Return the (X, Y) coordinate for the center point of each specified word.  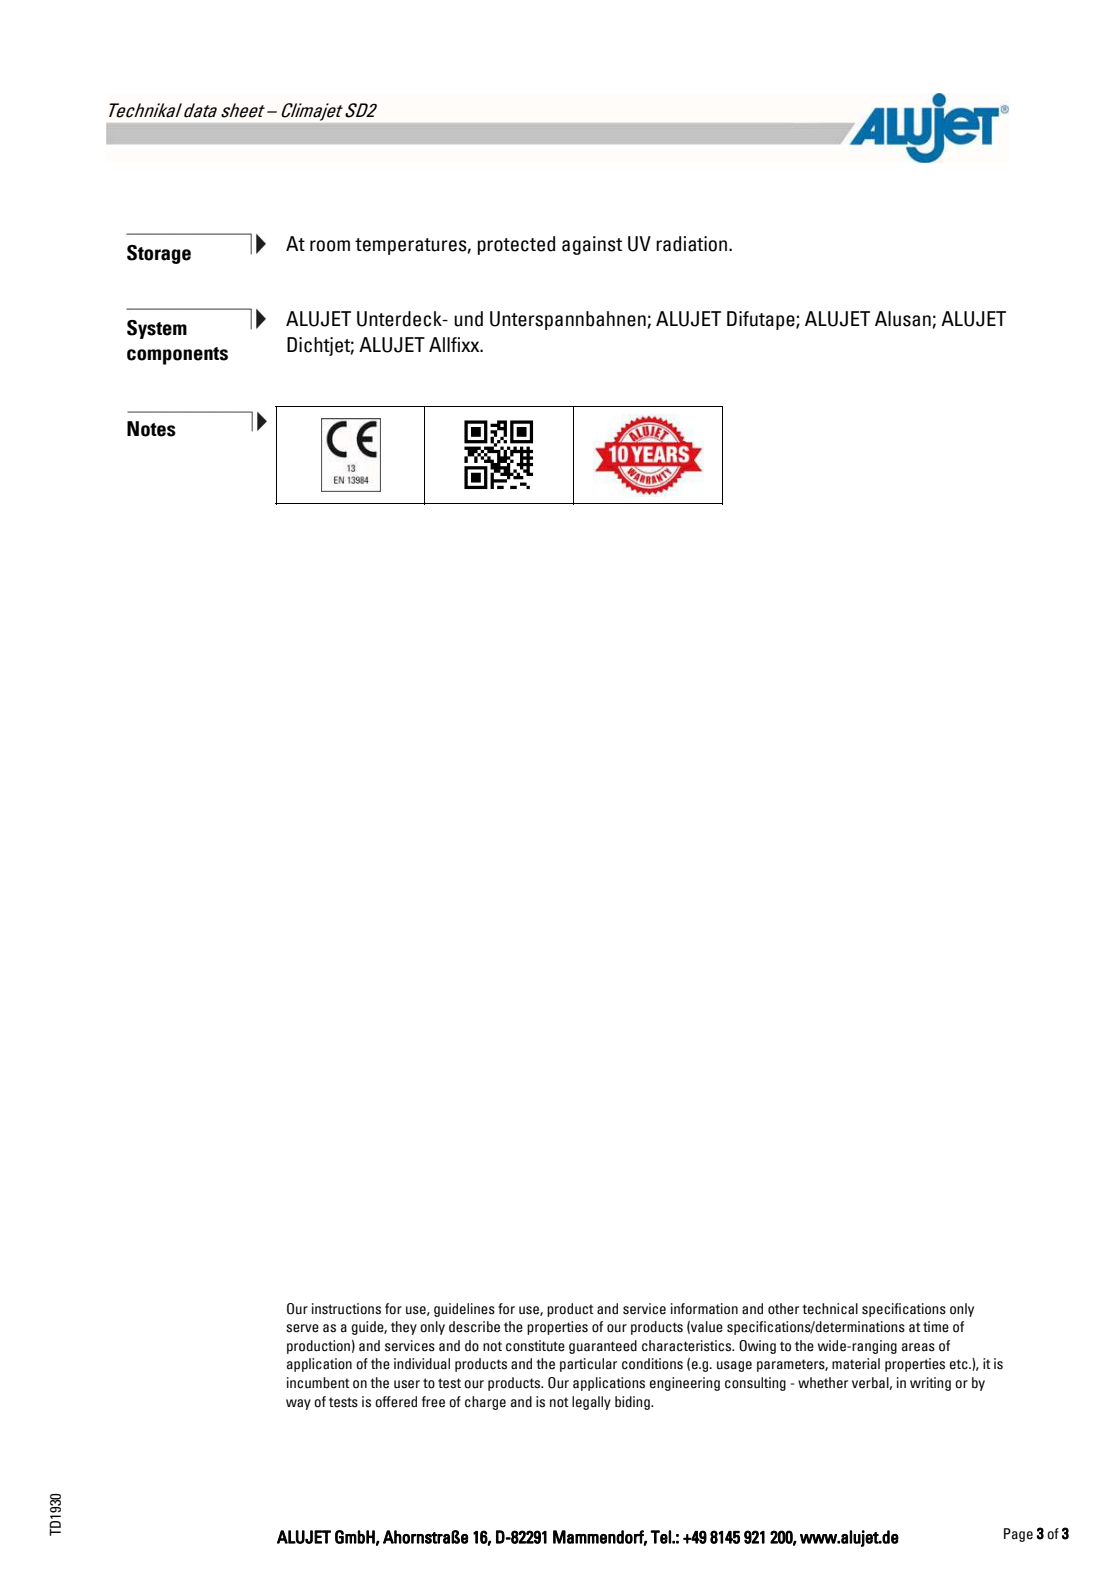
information (704, 1309)
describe (474, 1327)
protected (516, 245)
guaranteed (603, 1347)
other (783, 1309)
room (330, 246)
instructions (346, 1309)
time (936, 1327)
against (592, 245)
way (298, 1404)
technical (830, 1309)
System (157, 329)
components (177, 356)
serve (302, 1328)
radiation (693, 244)
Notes (151, 429)
